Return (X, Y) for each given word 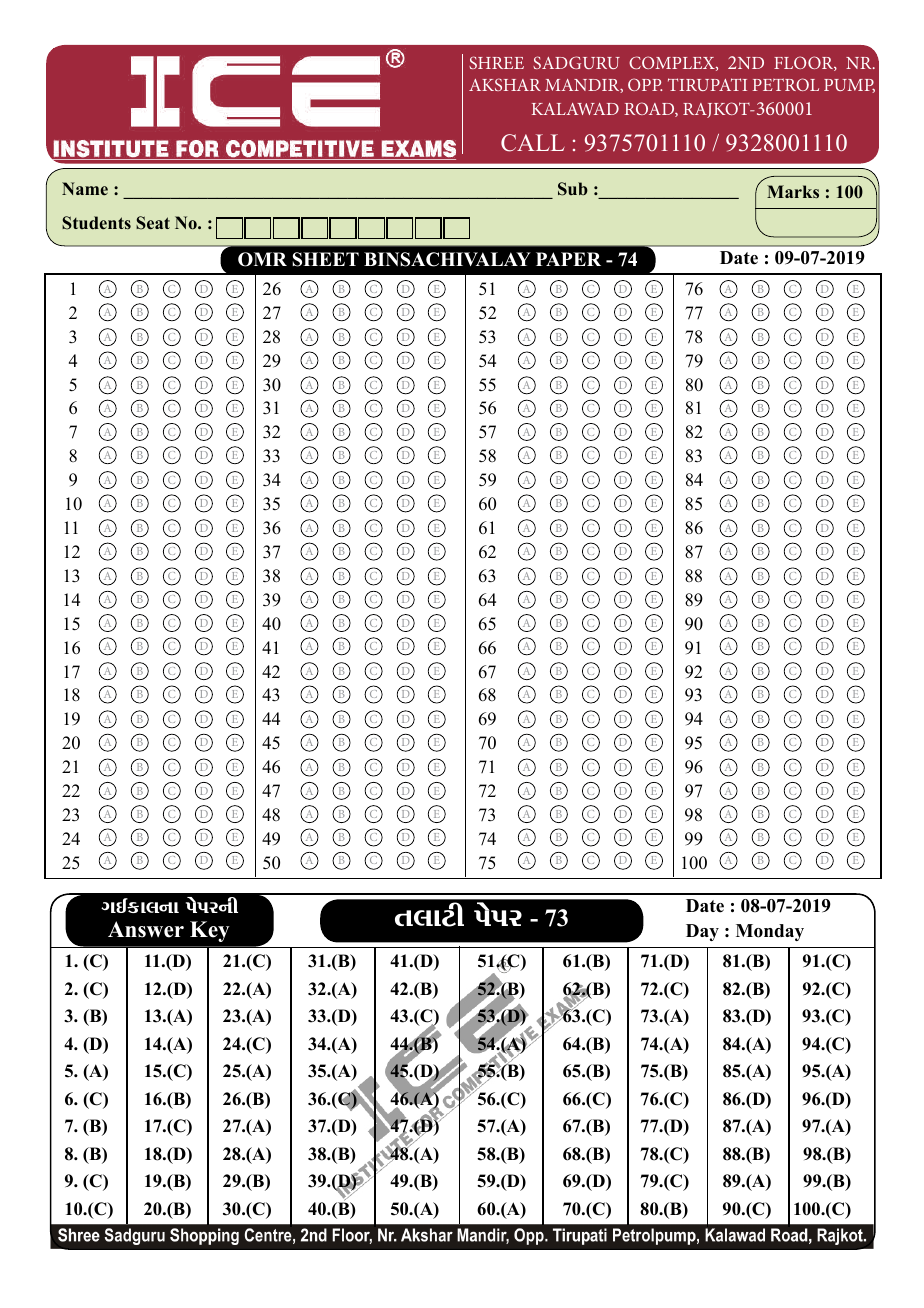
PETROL (786, 84)
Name (85, 189)
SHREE (496, 62)
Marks (793, 192)
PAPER (568, 259)
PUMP (849, 86)
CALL (533, 143)
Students (96, 223)
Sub (573, 189)
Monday (770, 932)
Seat (153, 223)
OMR (262, 259)
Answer (146, 929)
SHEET (325, 259)
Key (210, 931)
